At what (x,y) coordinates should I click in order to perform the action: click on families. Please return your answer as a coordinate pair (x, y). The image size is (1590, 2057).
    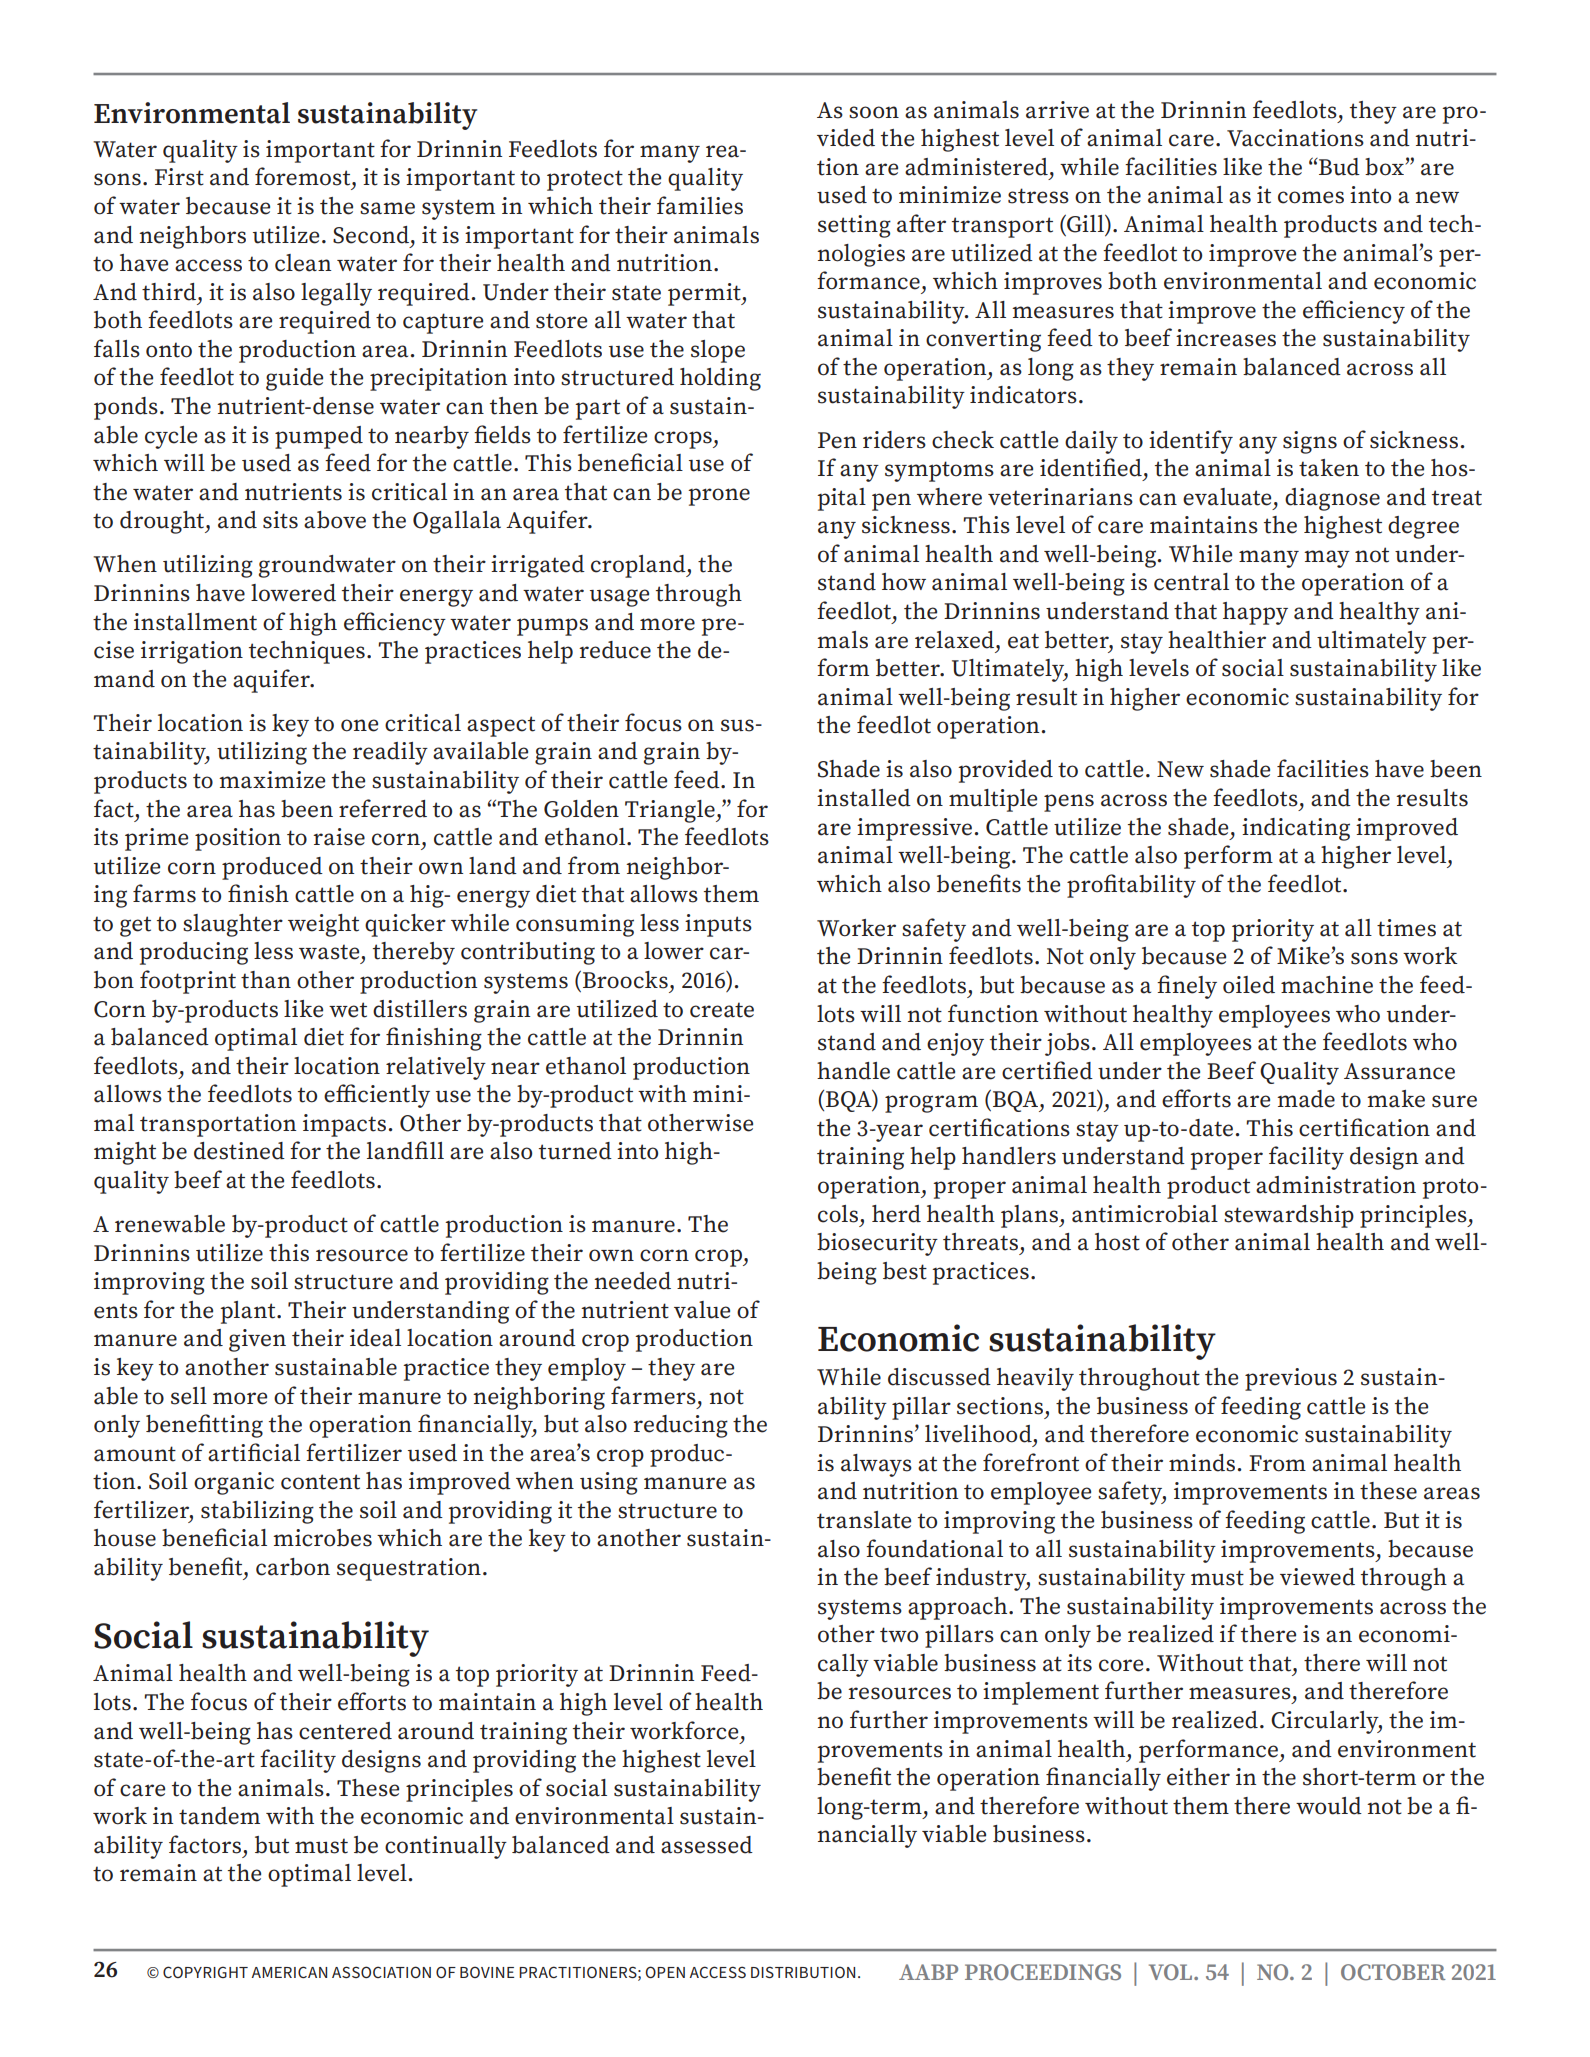
    Looking at the image, I should click on (700, 205).
